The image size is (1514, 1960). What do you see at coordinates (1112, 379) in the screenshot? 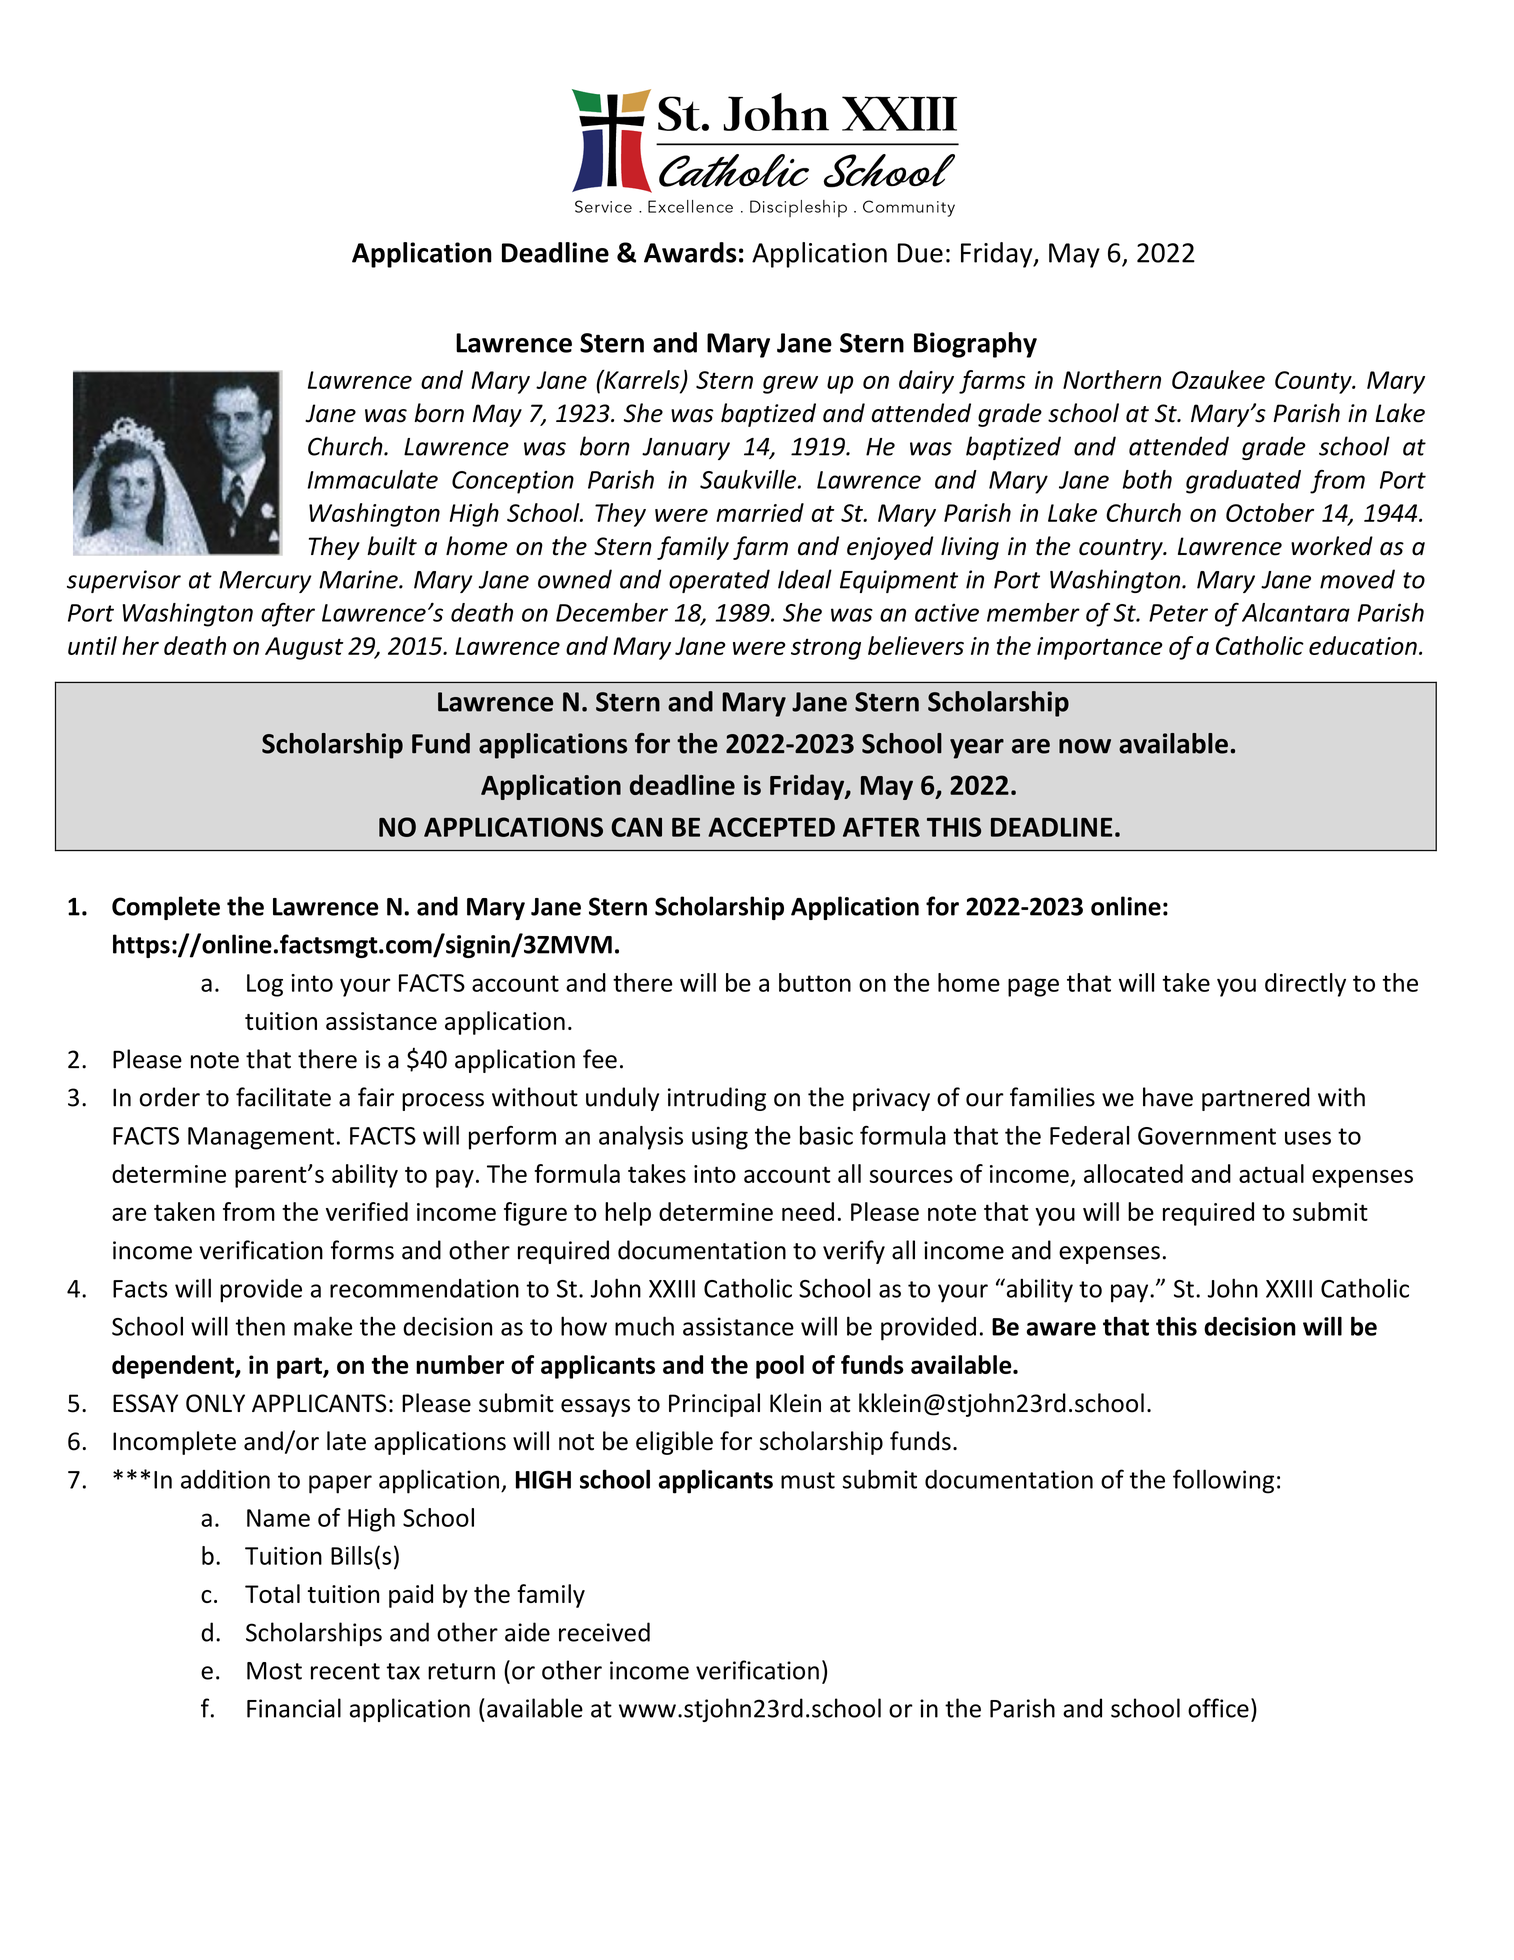
I see `Northern` at bounding box center [1112, 379].
